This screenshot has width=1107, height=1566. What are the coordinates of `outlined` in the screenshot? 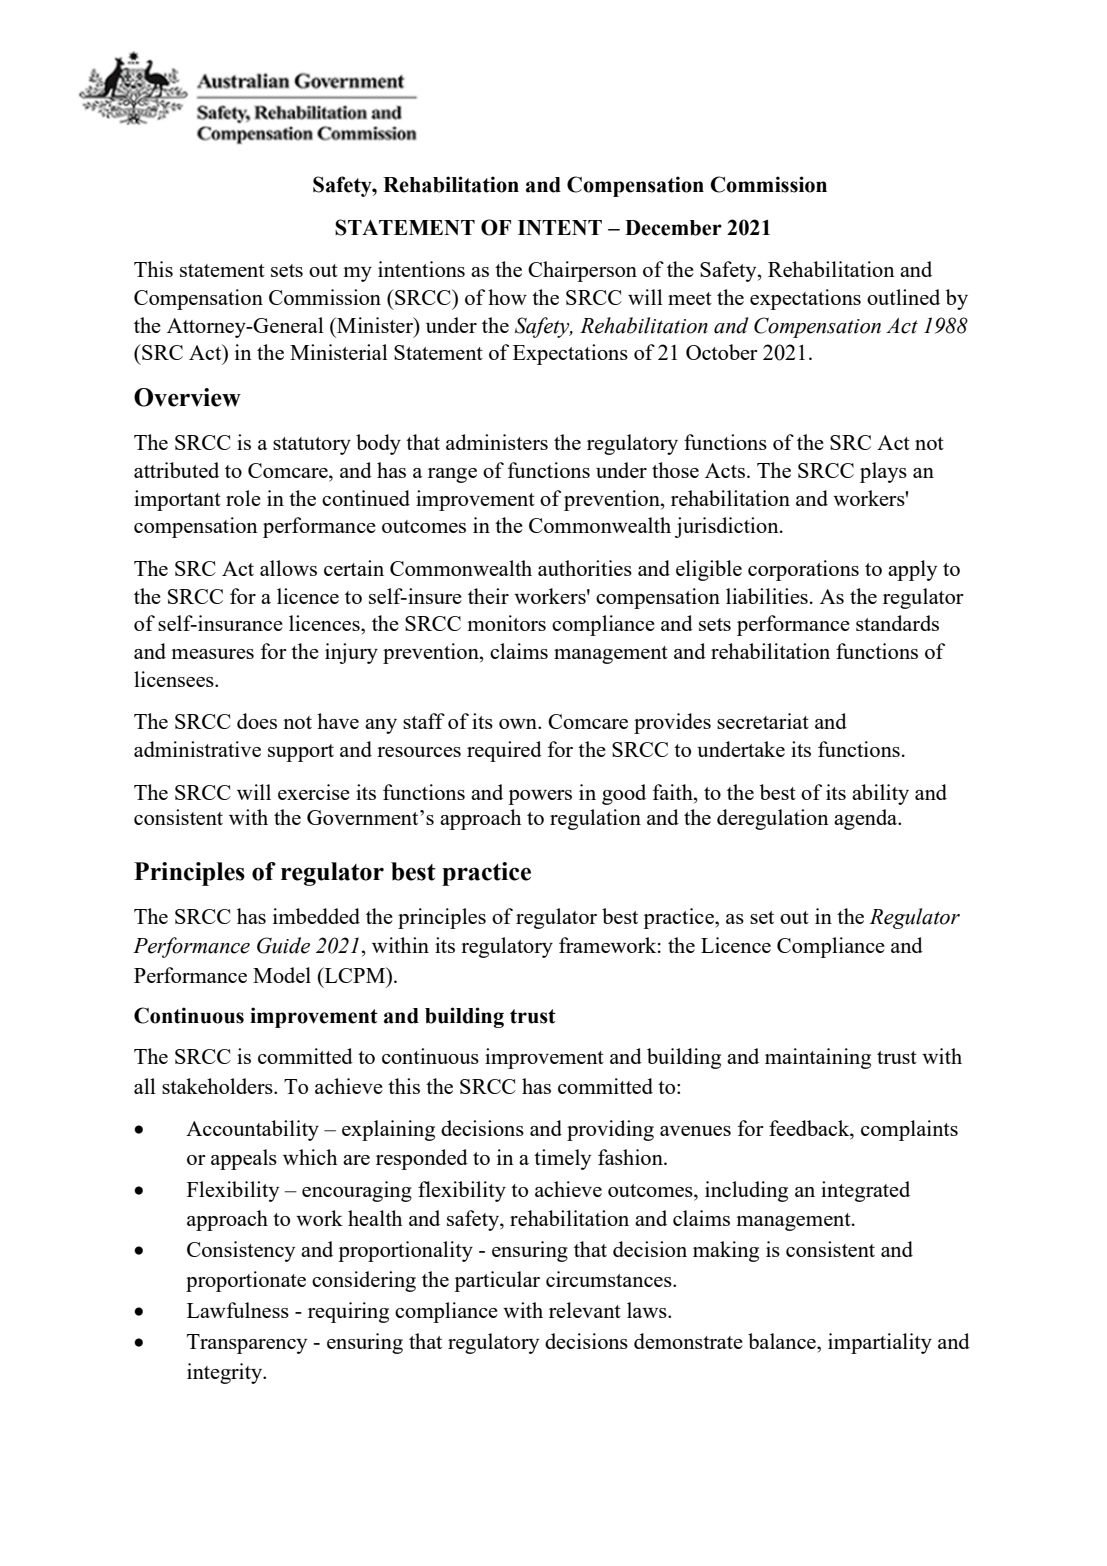 It's located at (903, 297).
